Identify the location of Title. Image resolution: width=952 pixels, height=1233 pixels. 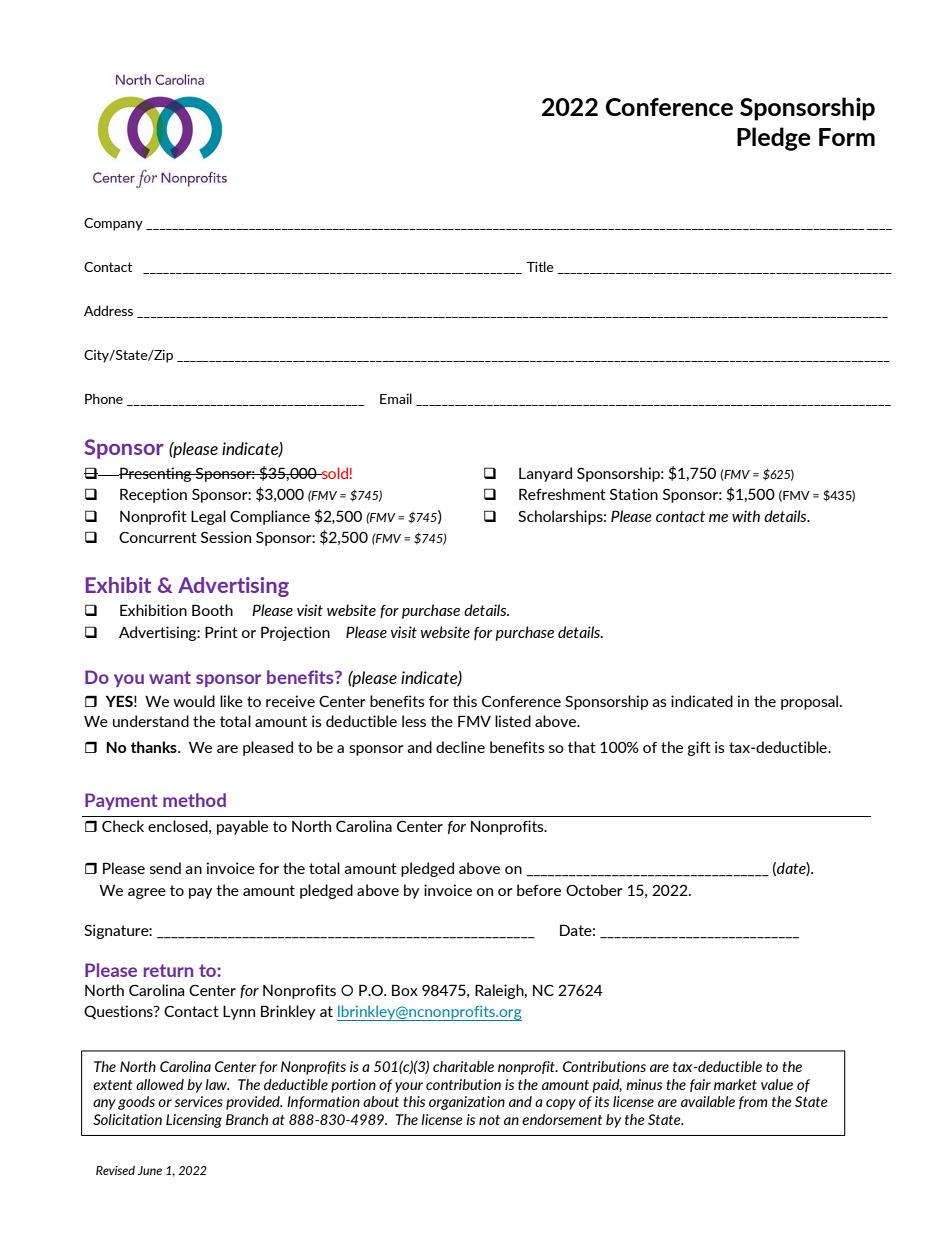
(540, 266).
